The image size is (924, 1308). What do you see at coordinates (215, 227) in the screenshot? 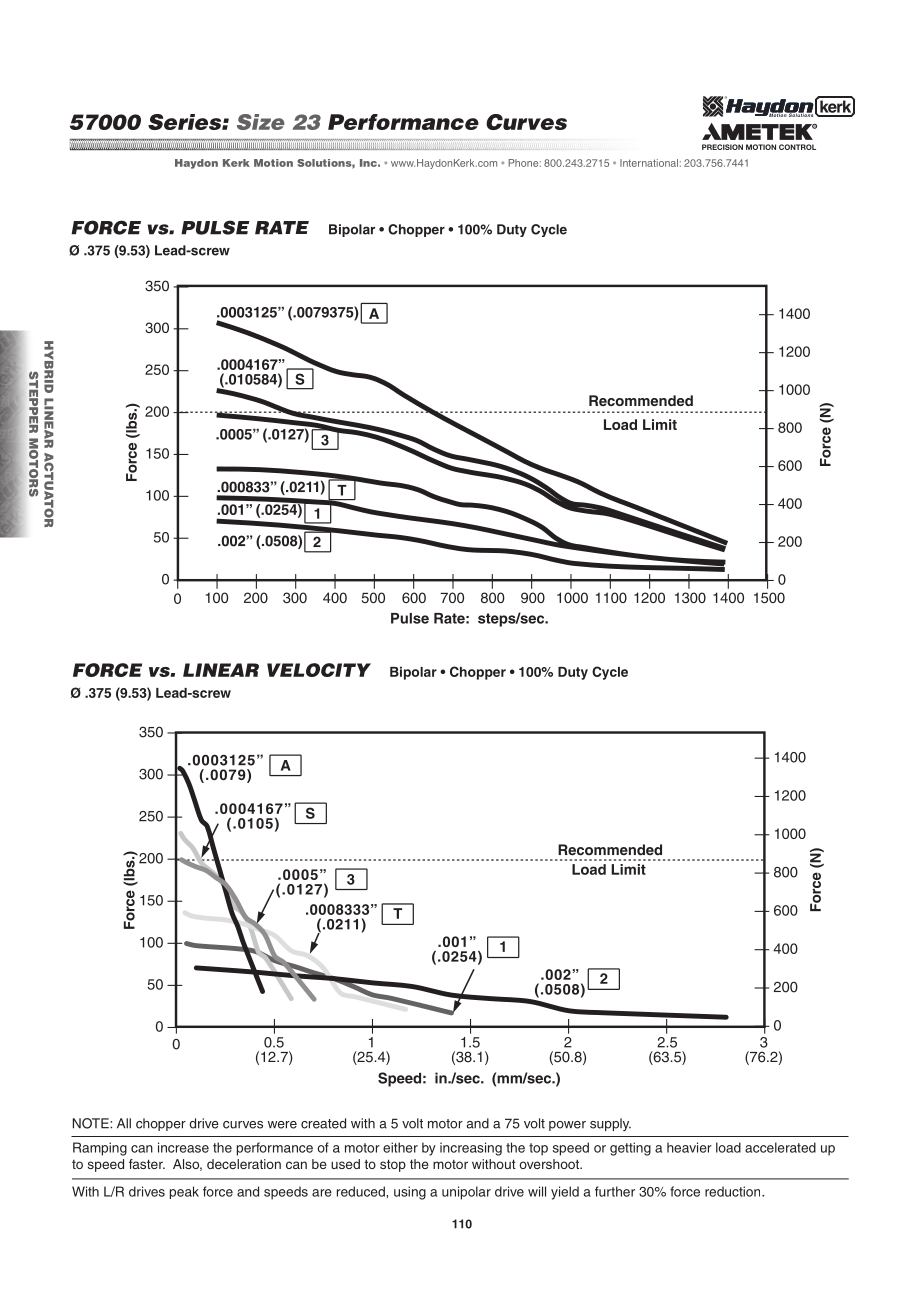
I see `PULSE` at bounding box center [215, 227].
